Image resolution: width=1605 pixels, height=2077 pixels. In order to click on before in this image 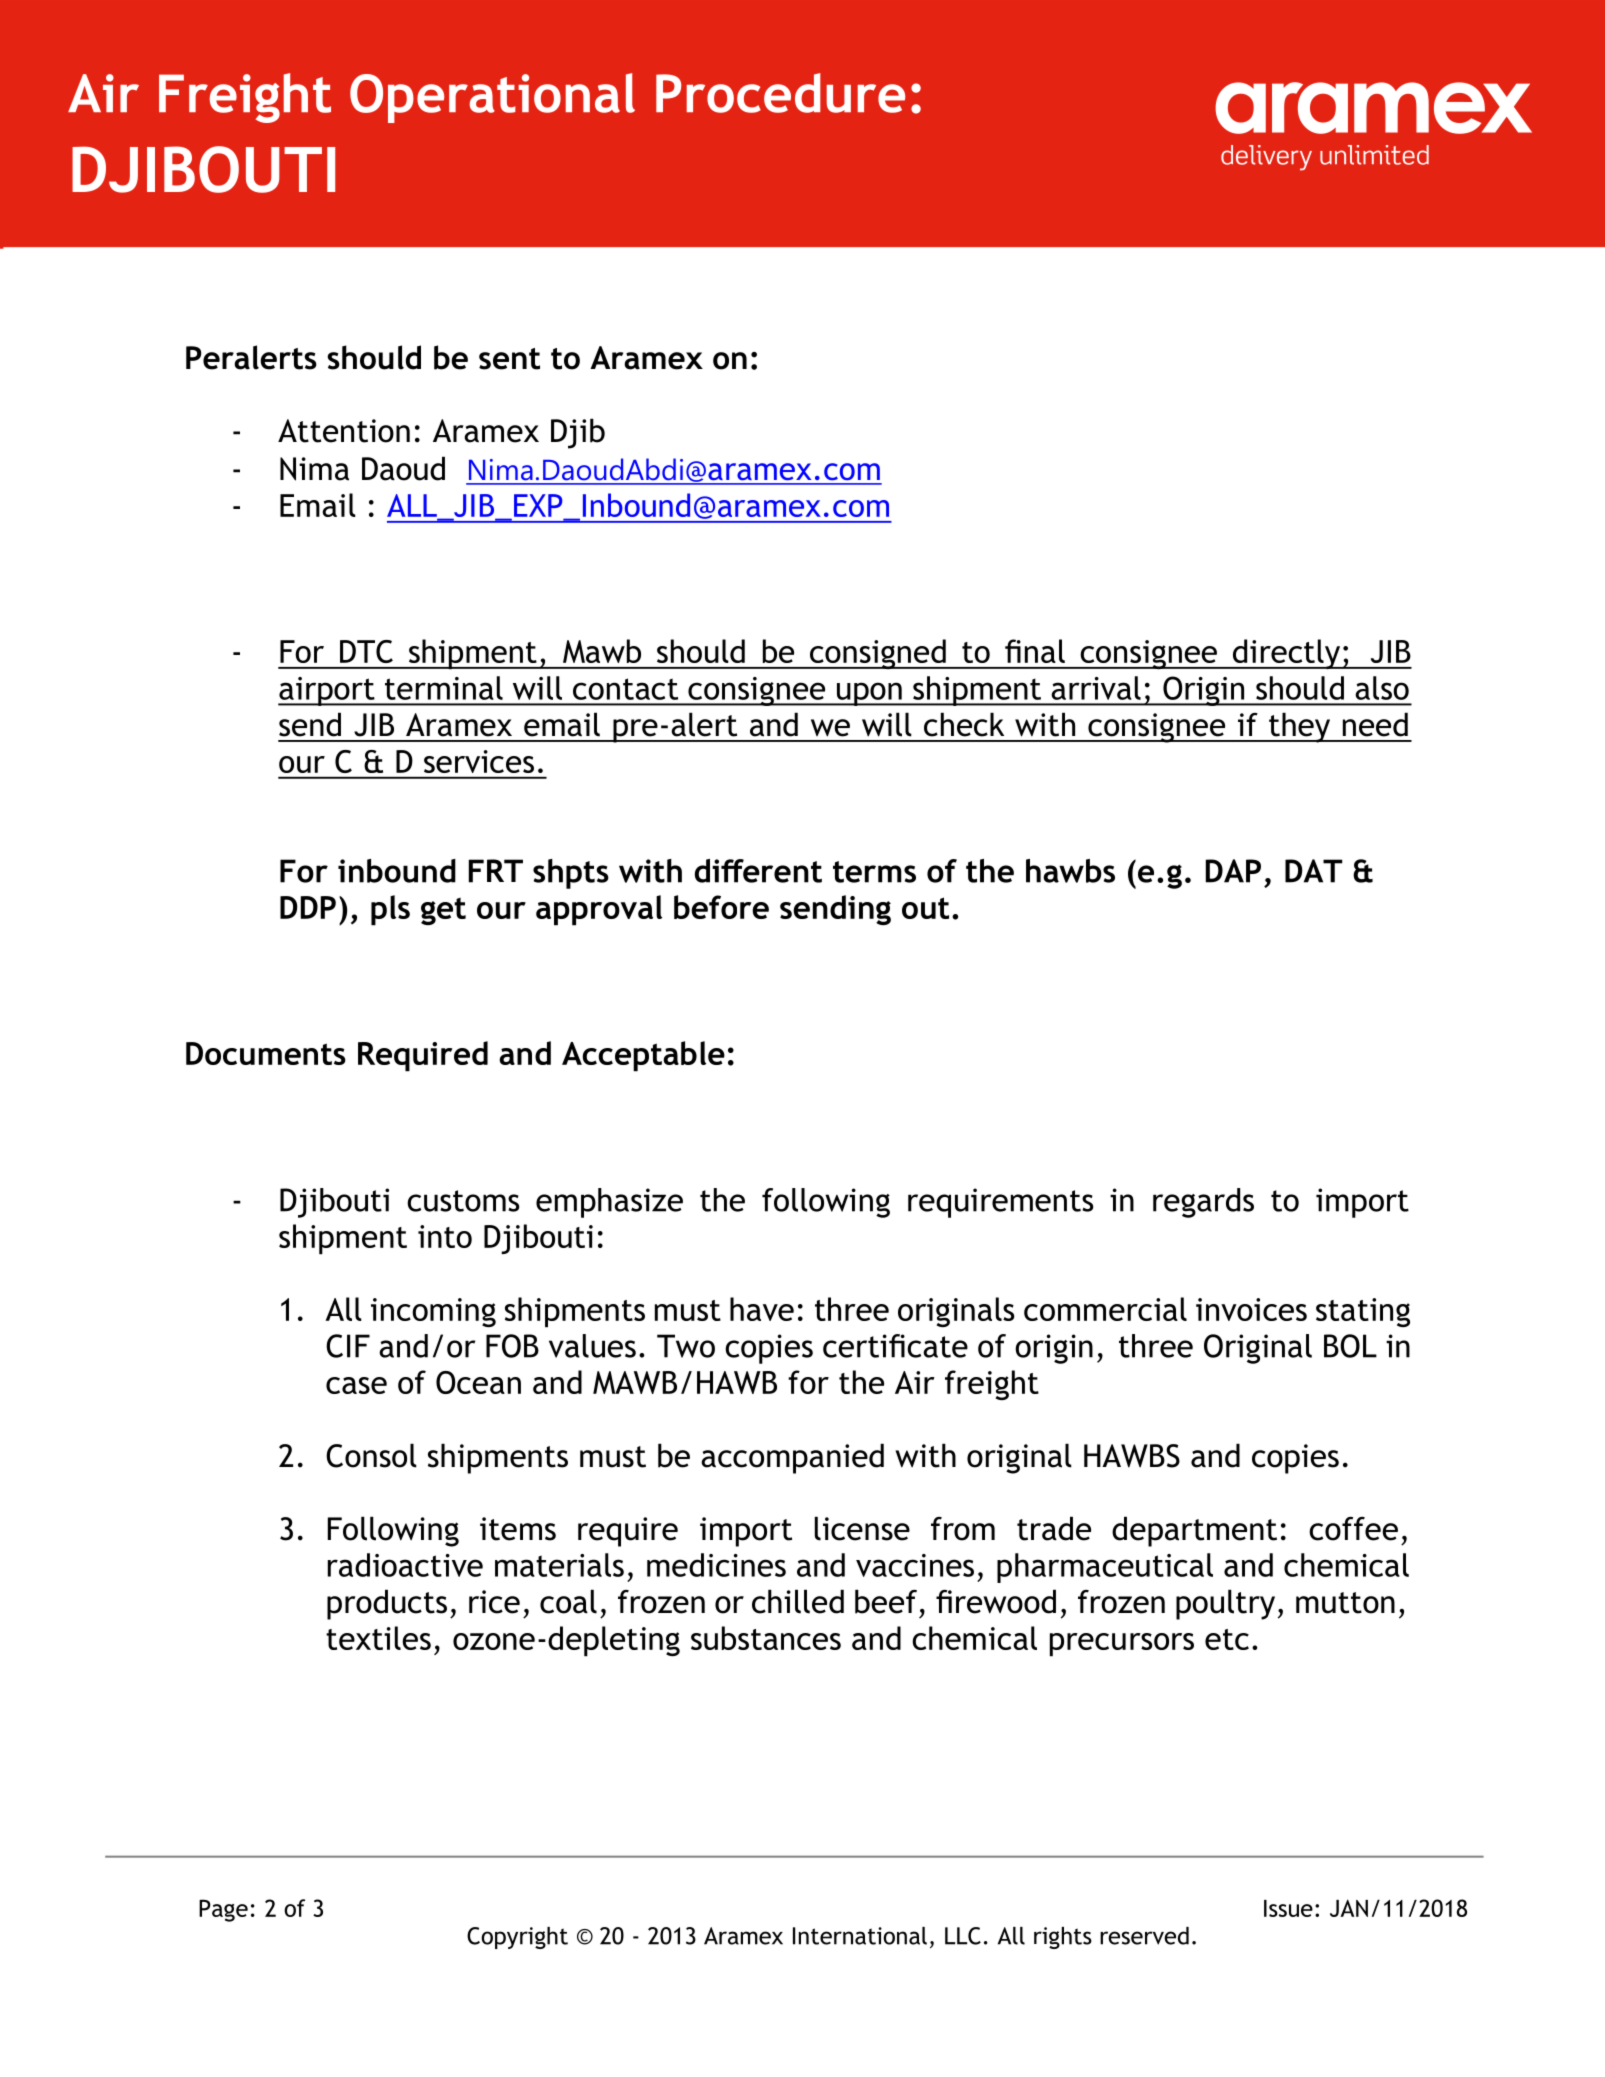, I will do `click(721, 907)`.
